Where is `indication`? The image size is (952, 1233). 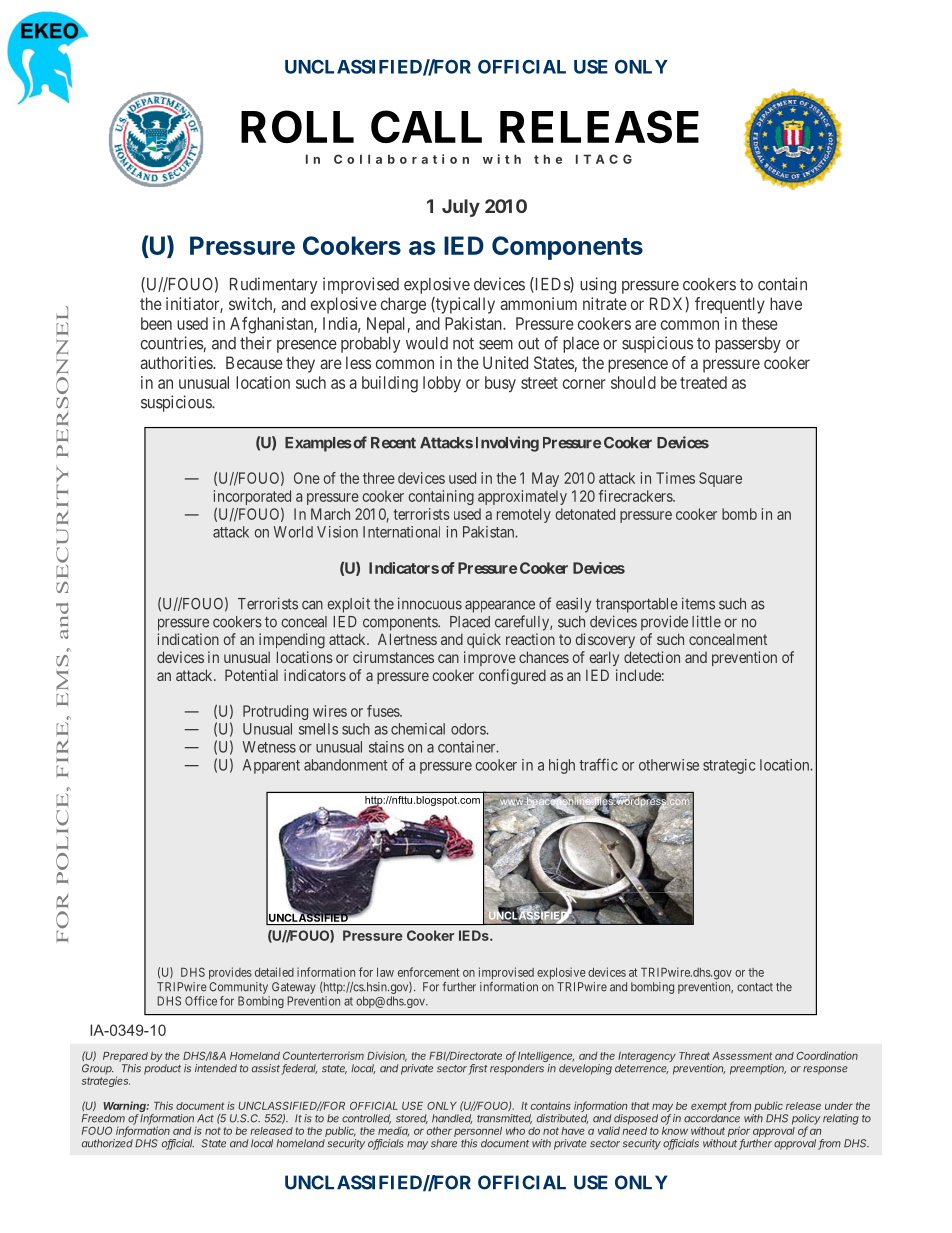 indication is located at coordinates (188, 639).
